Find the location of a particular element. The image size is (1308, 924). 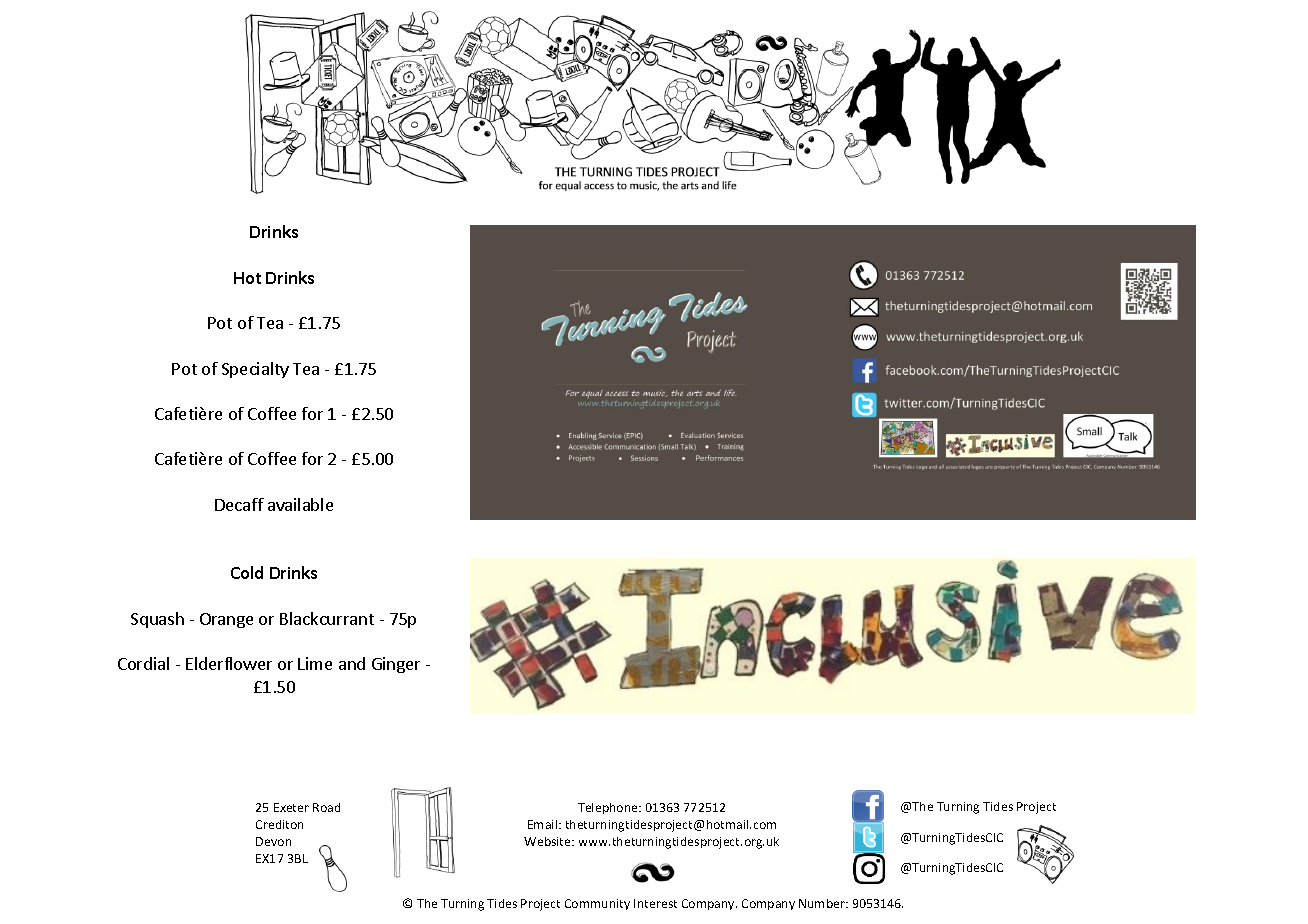

and is located at coordinates (352, 663).
